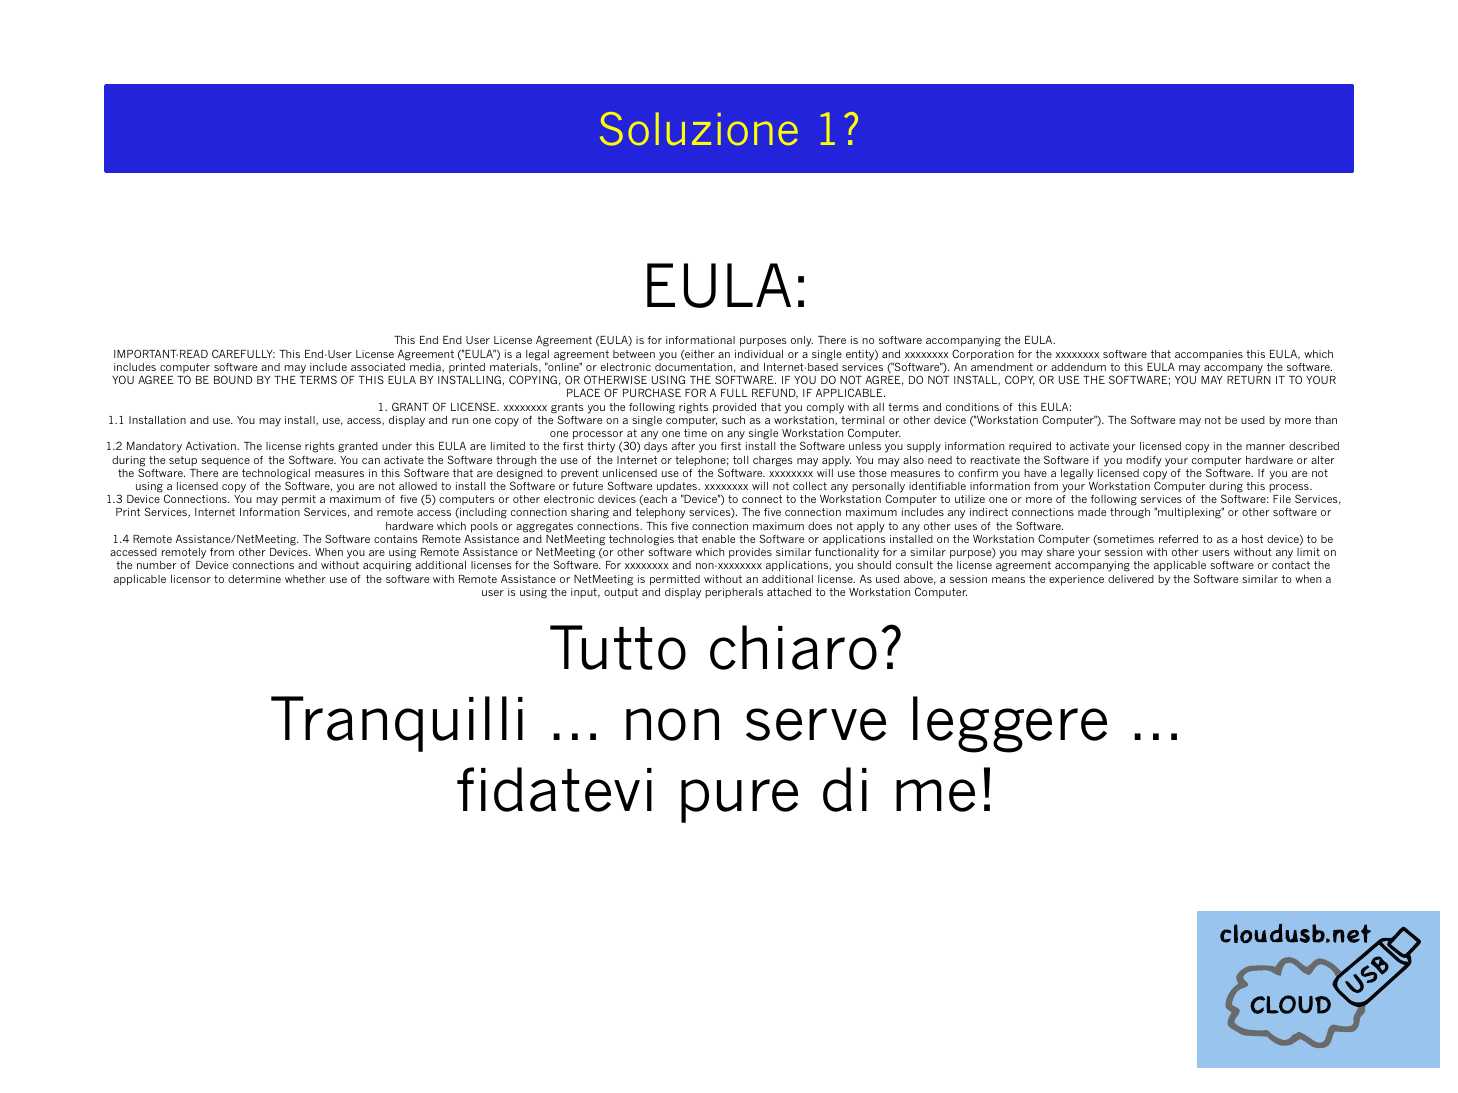 The height and width of the screenshot is (1093, 1458). Describe the element at coordinates (276, 475) in the screenshot. I see `technological` at that location.
